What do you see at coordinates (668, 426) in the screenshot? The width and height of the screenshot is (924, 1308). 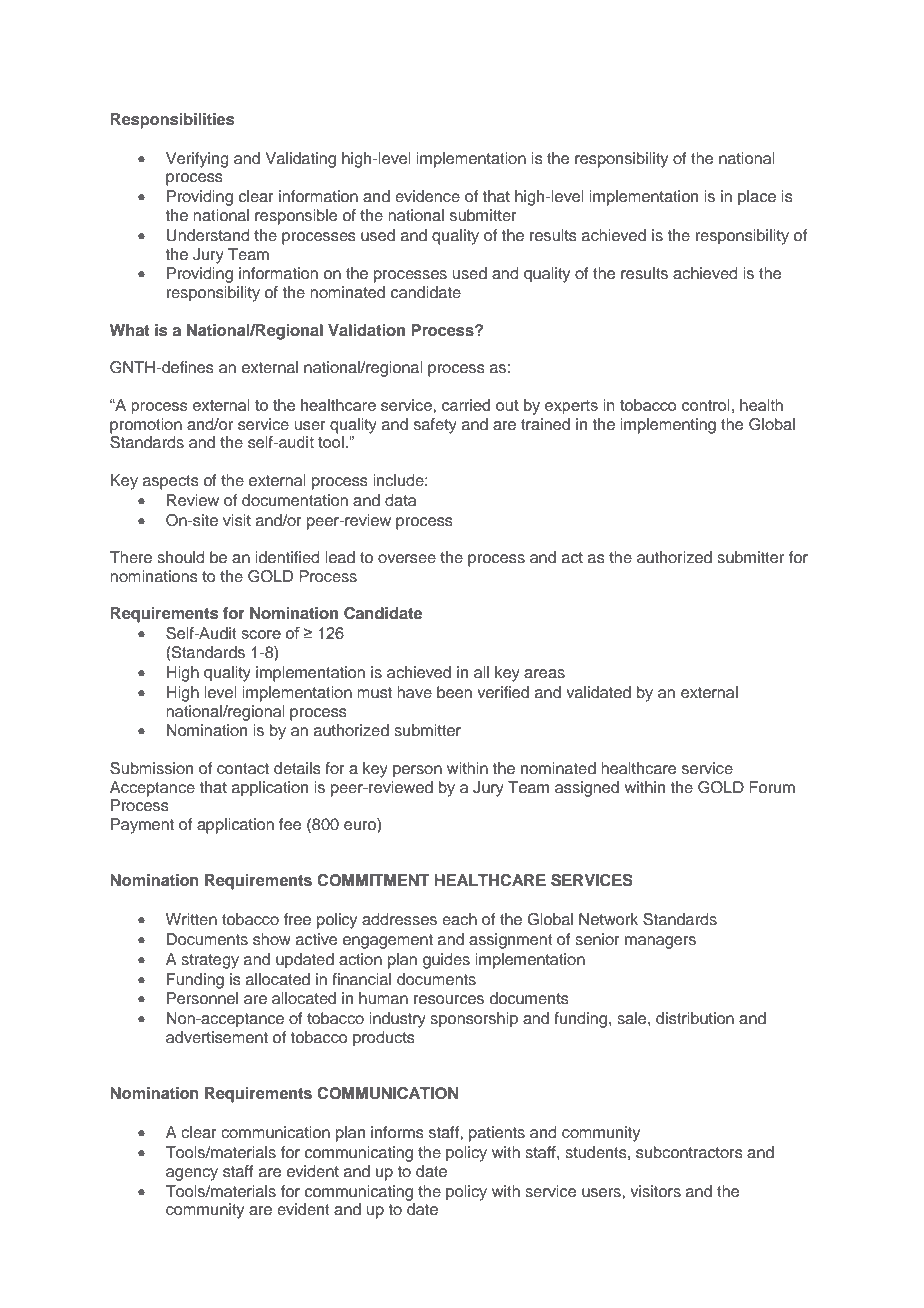 I see `implementing` at bounding box center [668, 426].
